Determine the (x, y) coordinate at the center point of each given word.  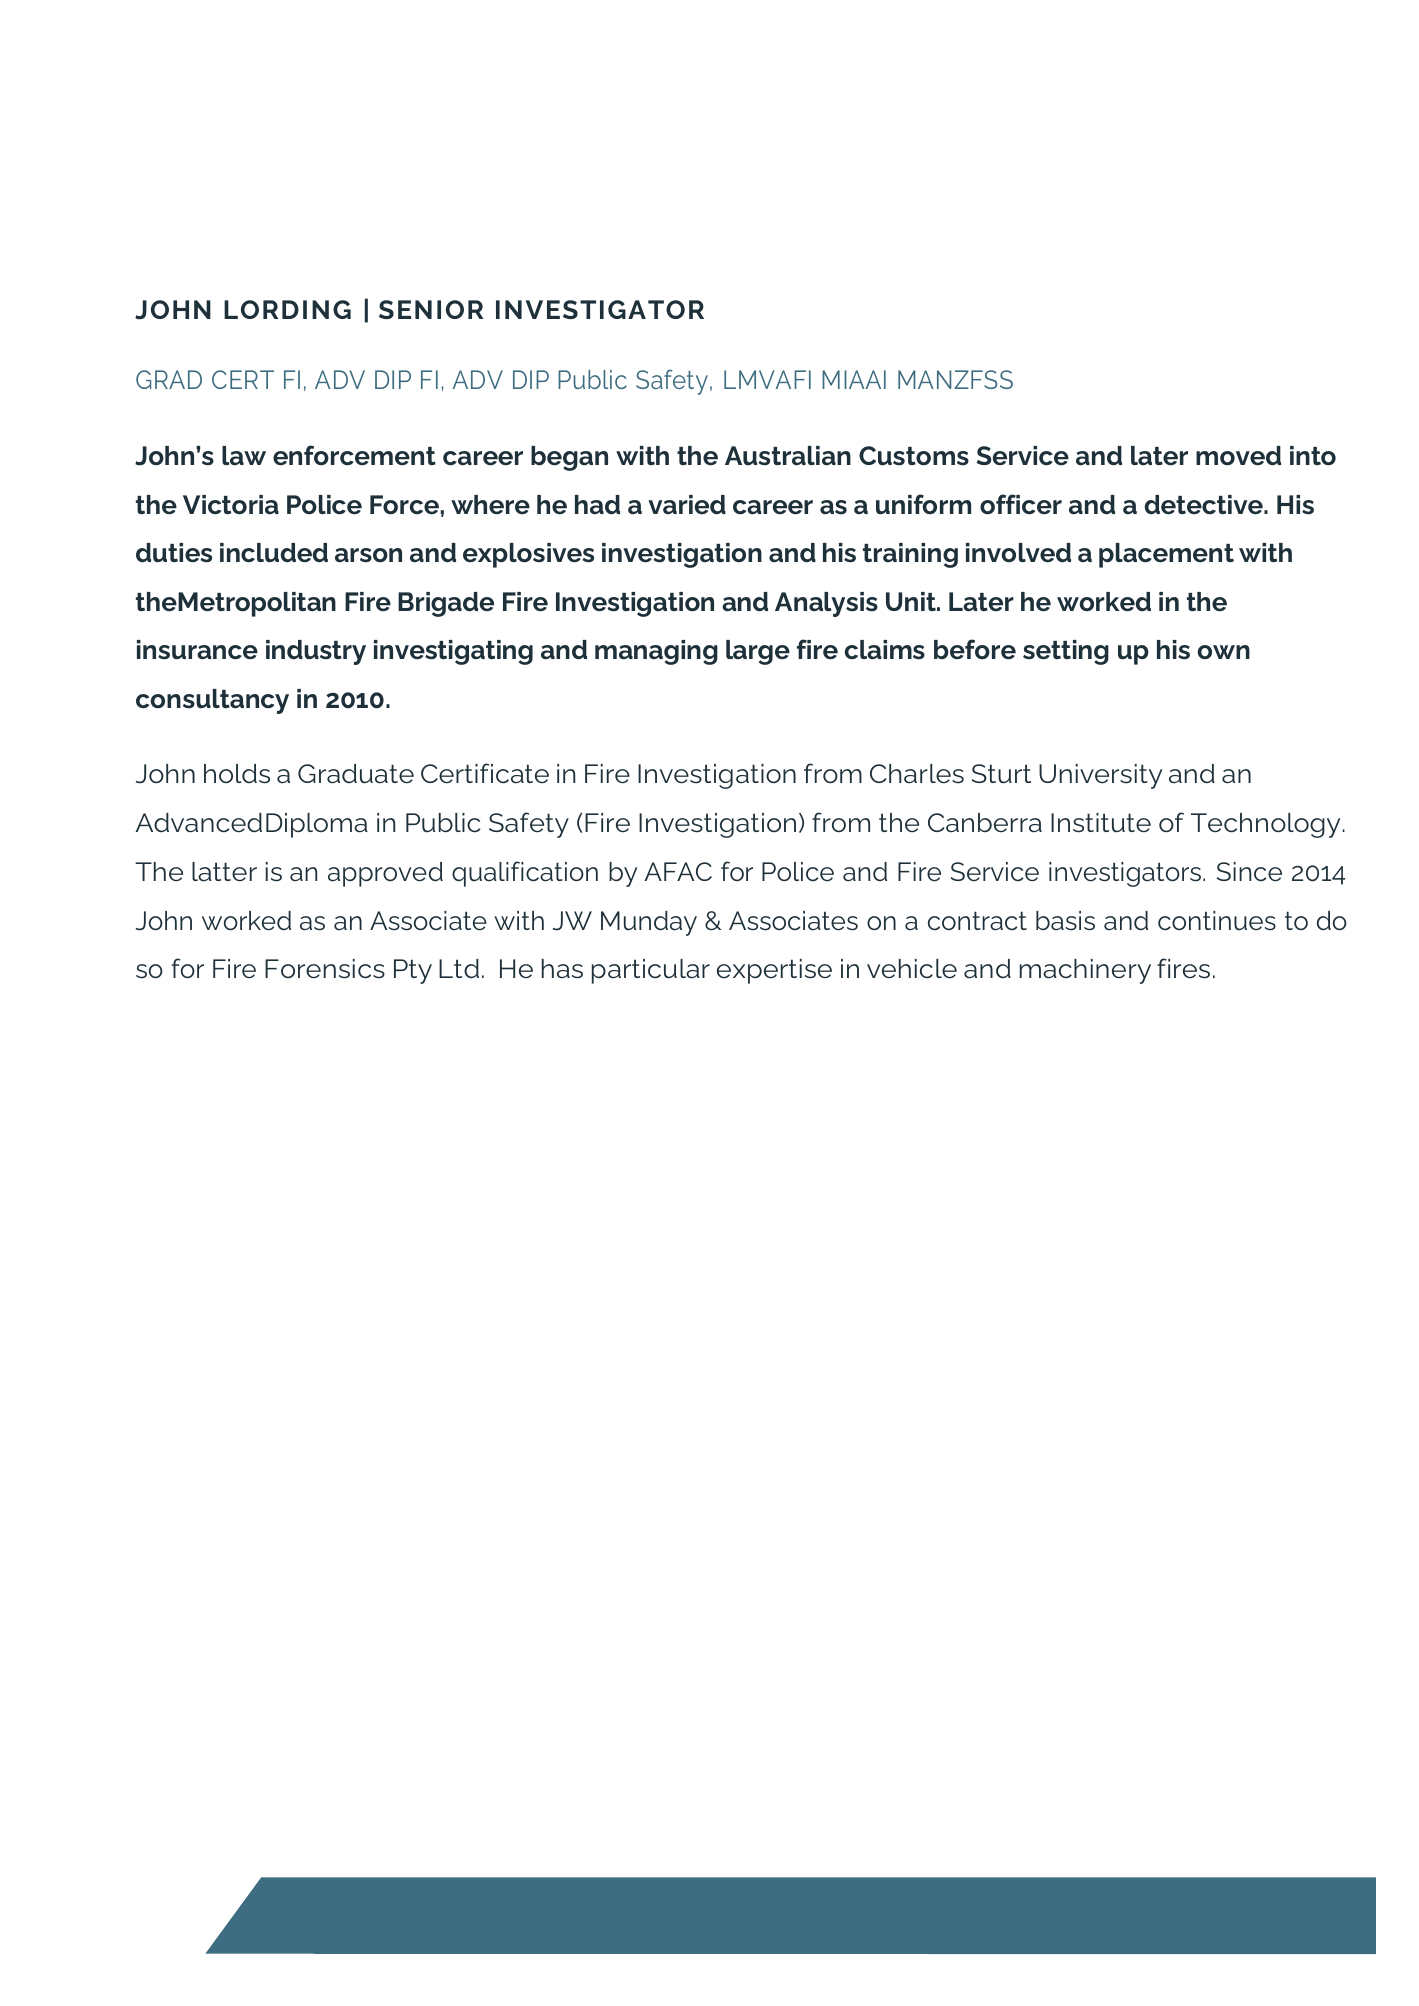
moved (1238, 456)
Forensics (325, 969)
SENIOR (431, 309)
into (1313, 456)
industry (316, 652)
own (1224, 652)
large (758, 652)
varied (687, 504)
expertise (774, 971)
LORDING (287, 309)
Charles (917, 774)
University (1100, 776)
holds (237, 774)
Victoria (231, 505)
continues (1217, 921)
